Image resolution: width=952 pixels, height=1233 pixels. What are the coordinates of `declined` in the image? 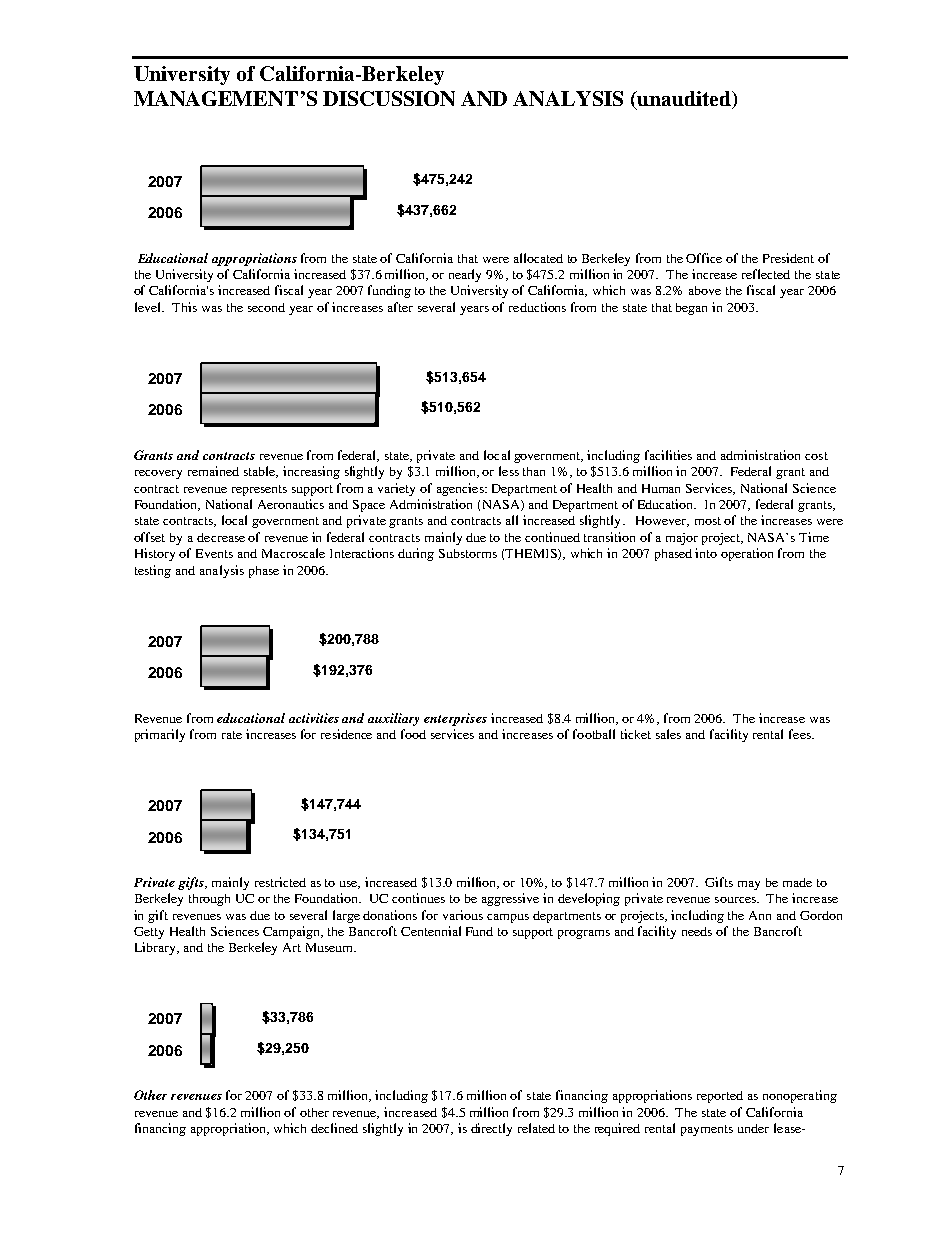 It's located at (334, 1128).
